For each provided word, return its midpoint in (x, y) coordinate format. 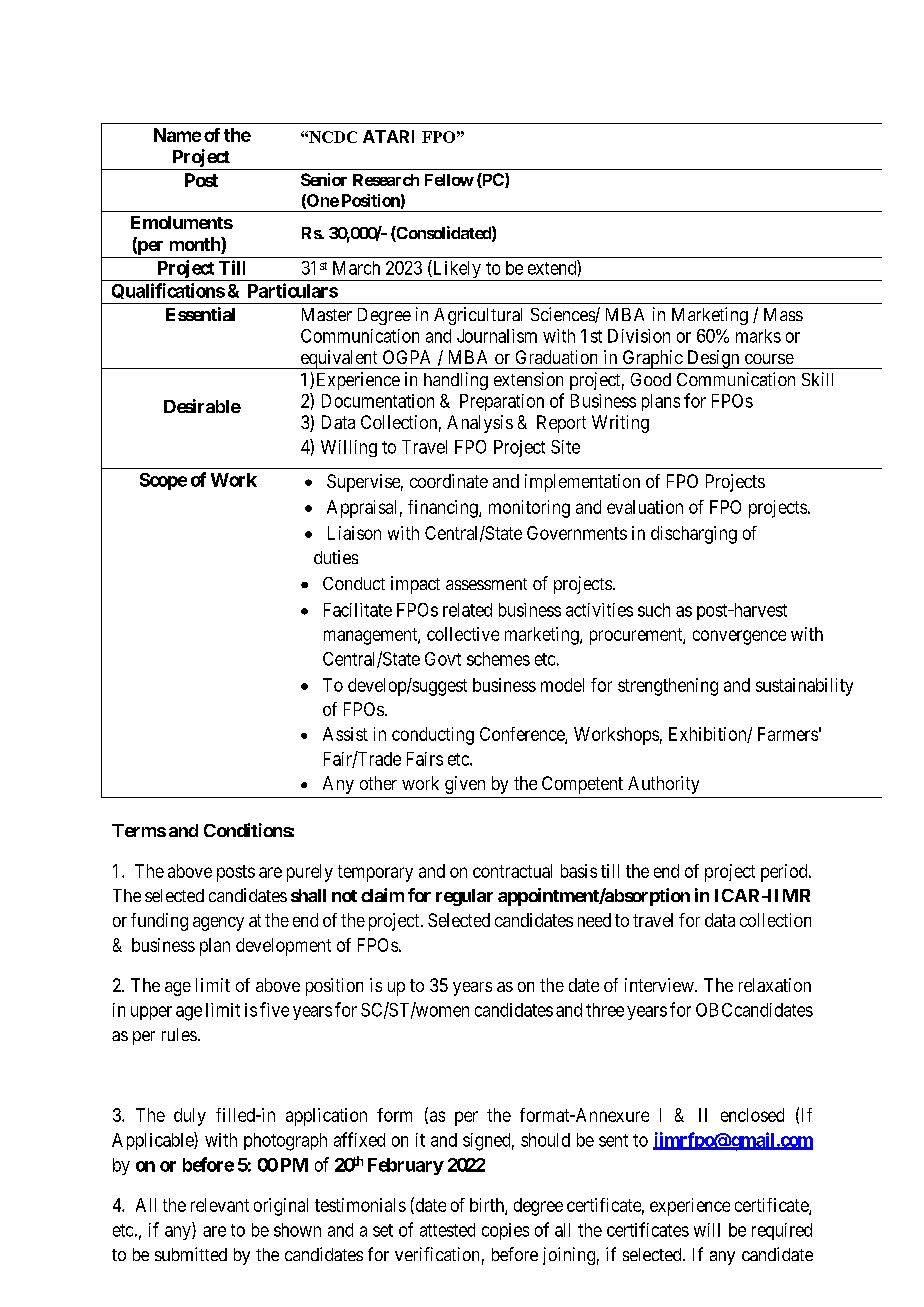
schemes (498, 659)
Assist (345, 734)
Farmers (788, 734)
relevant (220, 1205)
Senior (324, 179)
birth (488, 1206)
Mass (783, 314)
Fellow (449, 180)
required (782, 1231)
